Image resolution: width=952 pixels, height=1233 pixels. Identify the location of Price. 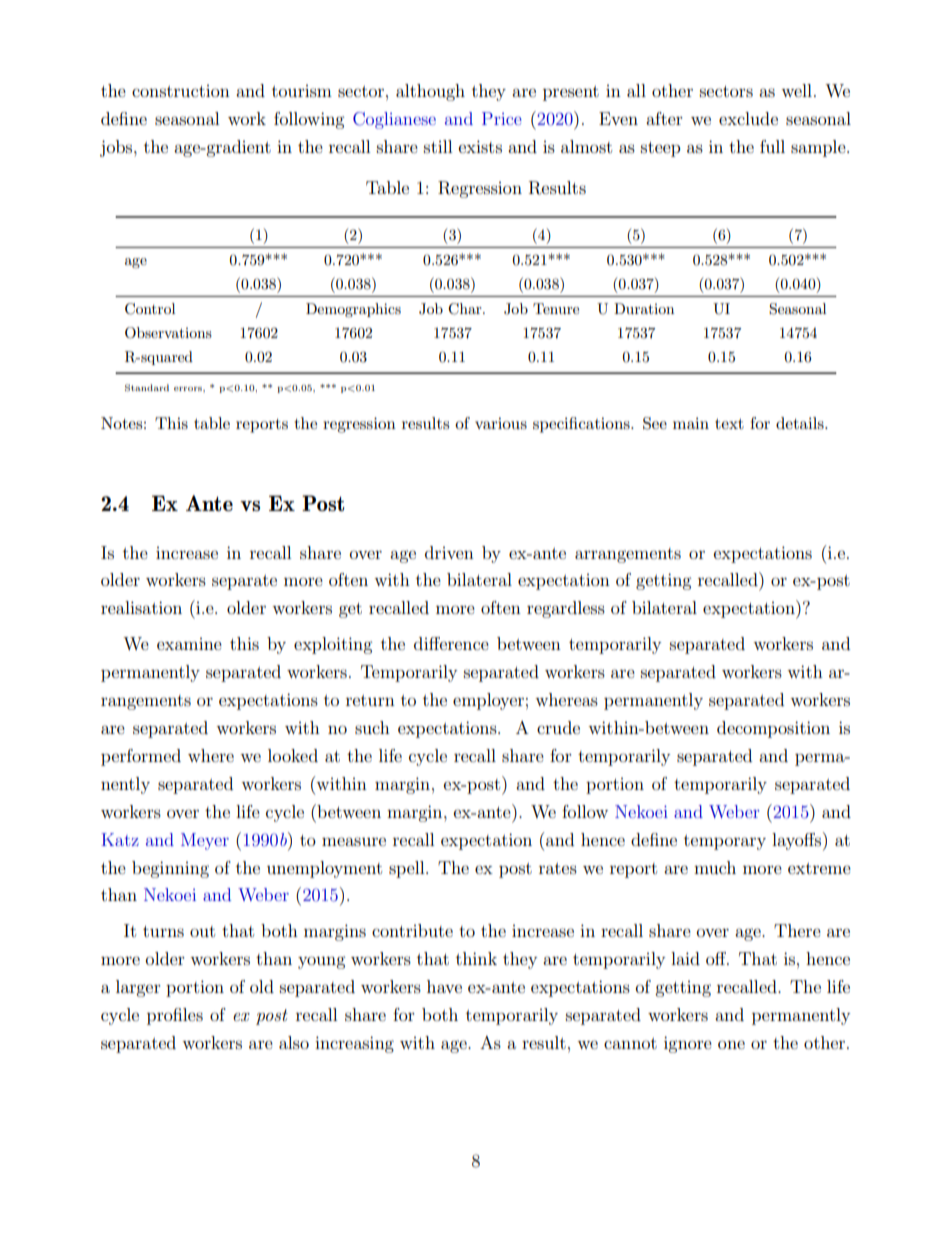
(502, 118).
